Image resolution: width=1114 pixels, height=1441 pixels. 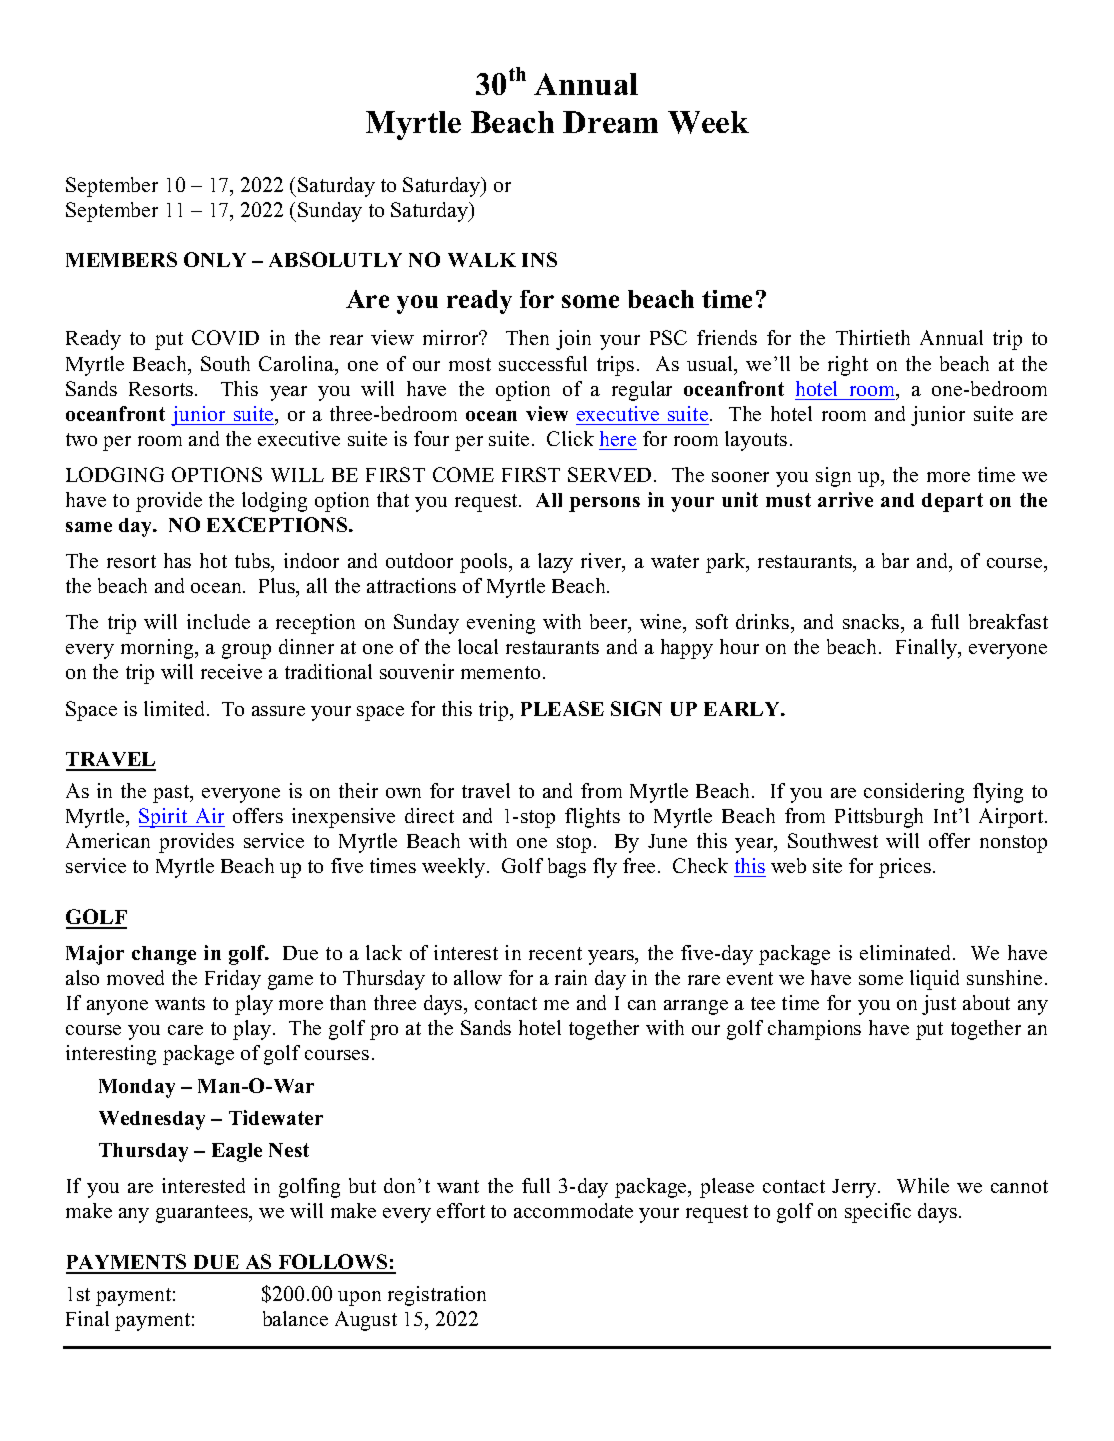 What do you see at coordinates (203, 1214) in the document?
I see `guarantees` at bounding box center [203, 1214].
